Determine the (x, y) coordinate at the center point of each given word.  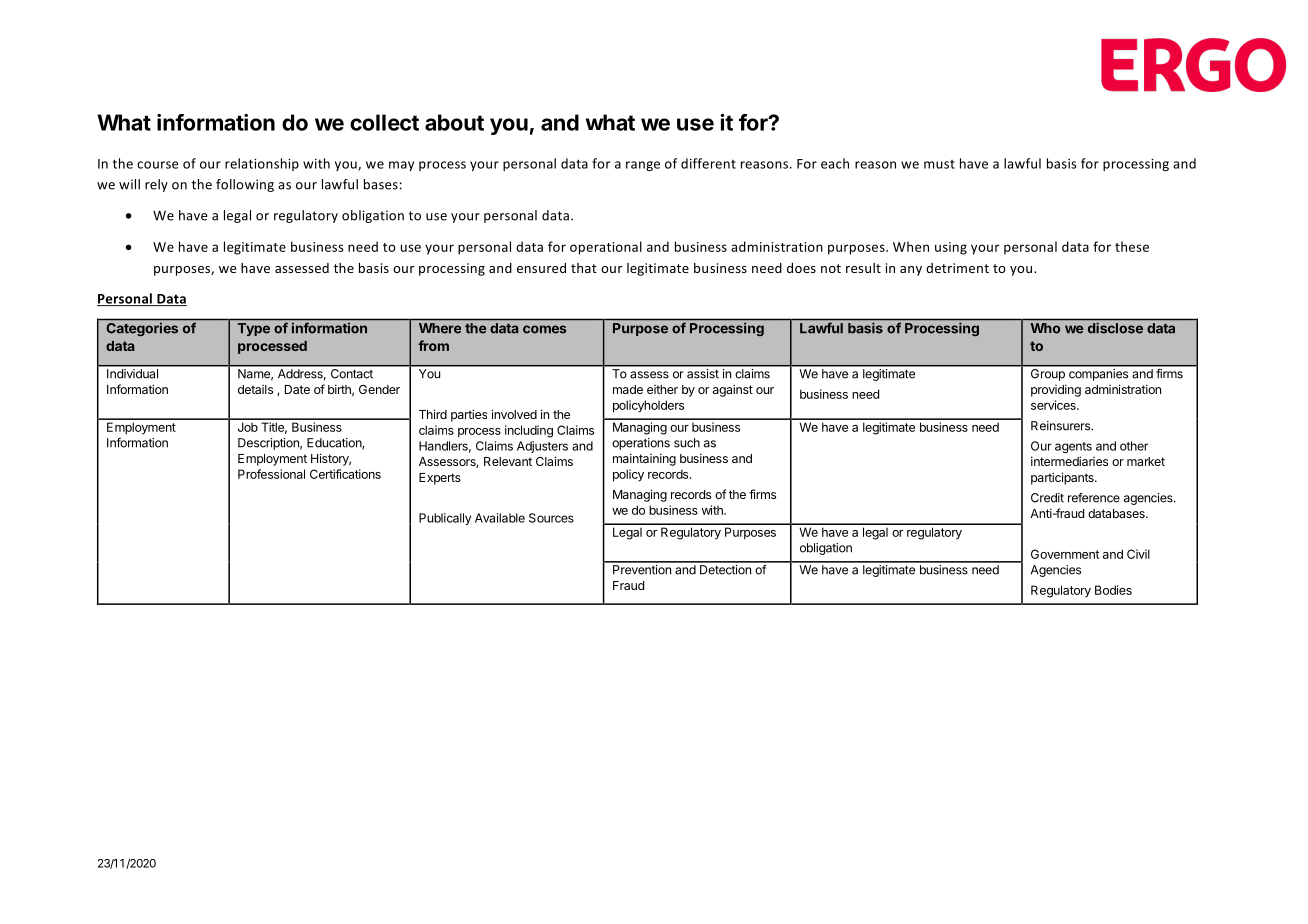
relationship (262, 164)
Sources (551, 518)
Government (1065, 554)
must (939, 164)
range (643, 166)
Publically (445, 519)
